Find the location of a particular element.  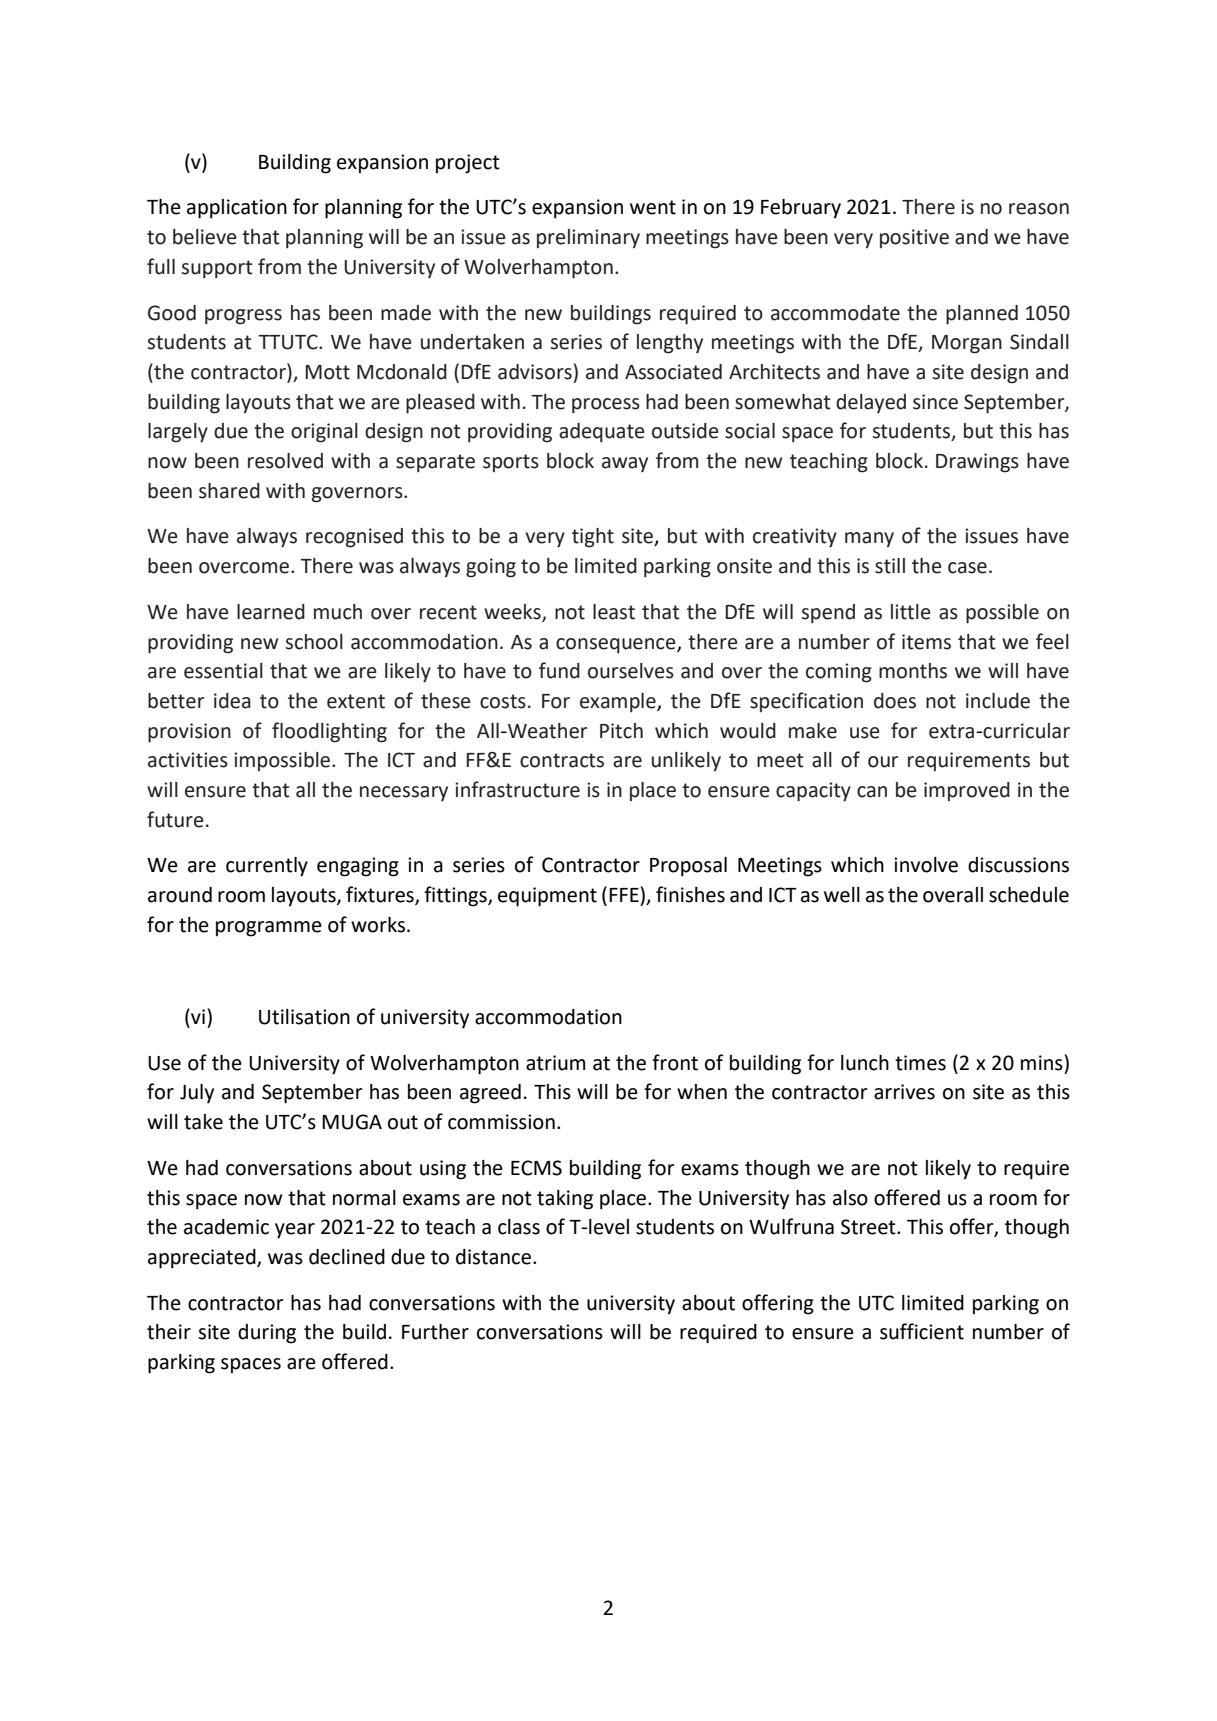

idea is located at coordinates (232, 701).
